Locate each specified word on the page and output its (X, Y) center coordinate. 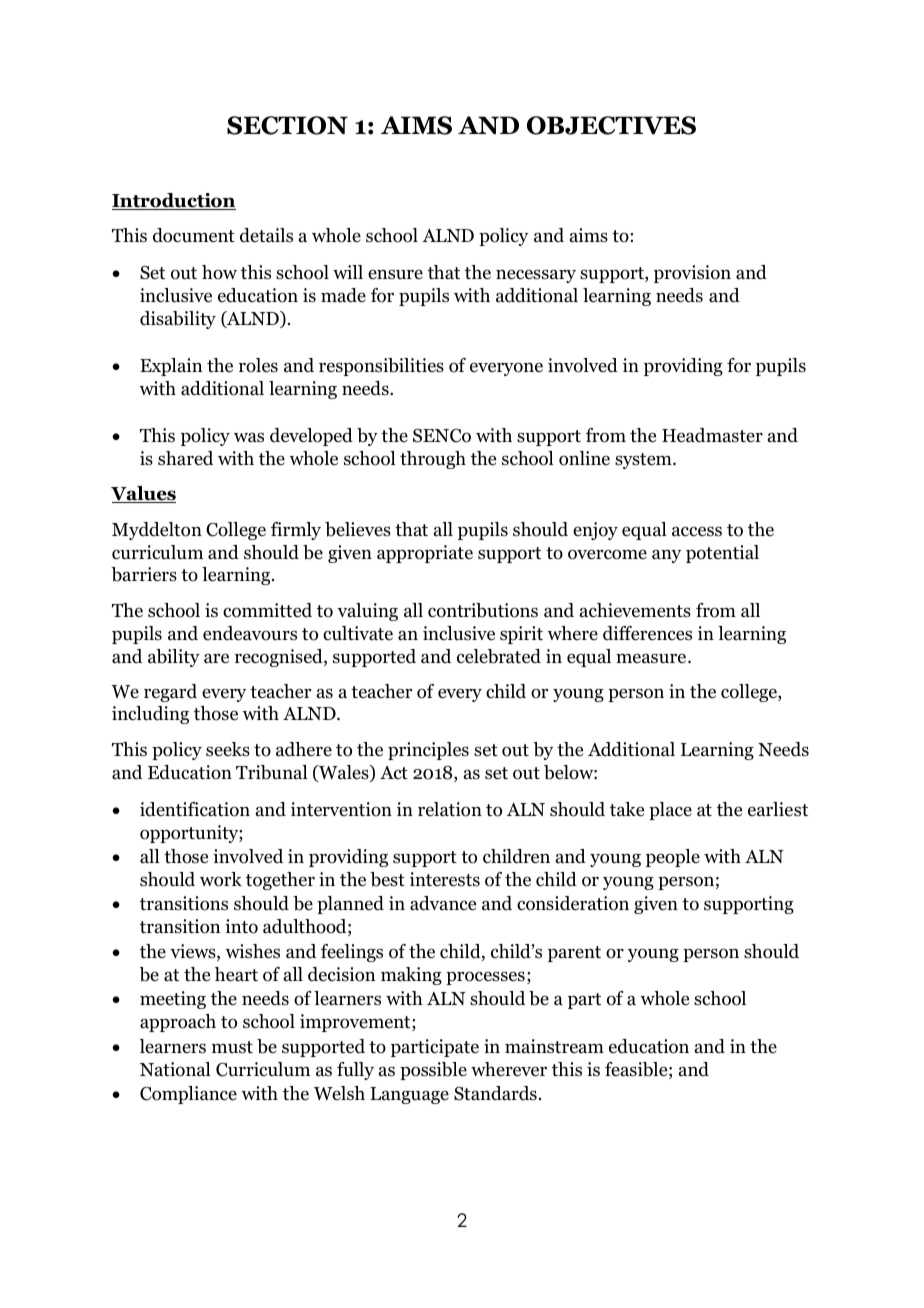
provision (692, 274)
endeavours (250, 633)
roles (258, 365)
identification (195, 809)
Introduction (174, 201)
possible (433, 1071)
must (232, 1047)
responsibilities (381, 367)
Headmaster (712, 435)
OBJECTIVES (611, 125)
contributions (483, 610)
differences (647, 633)
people (673, 858)
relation (450, 809)
